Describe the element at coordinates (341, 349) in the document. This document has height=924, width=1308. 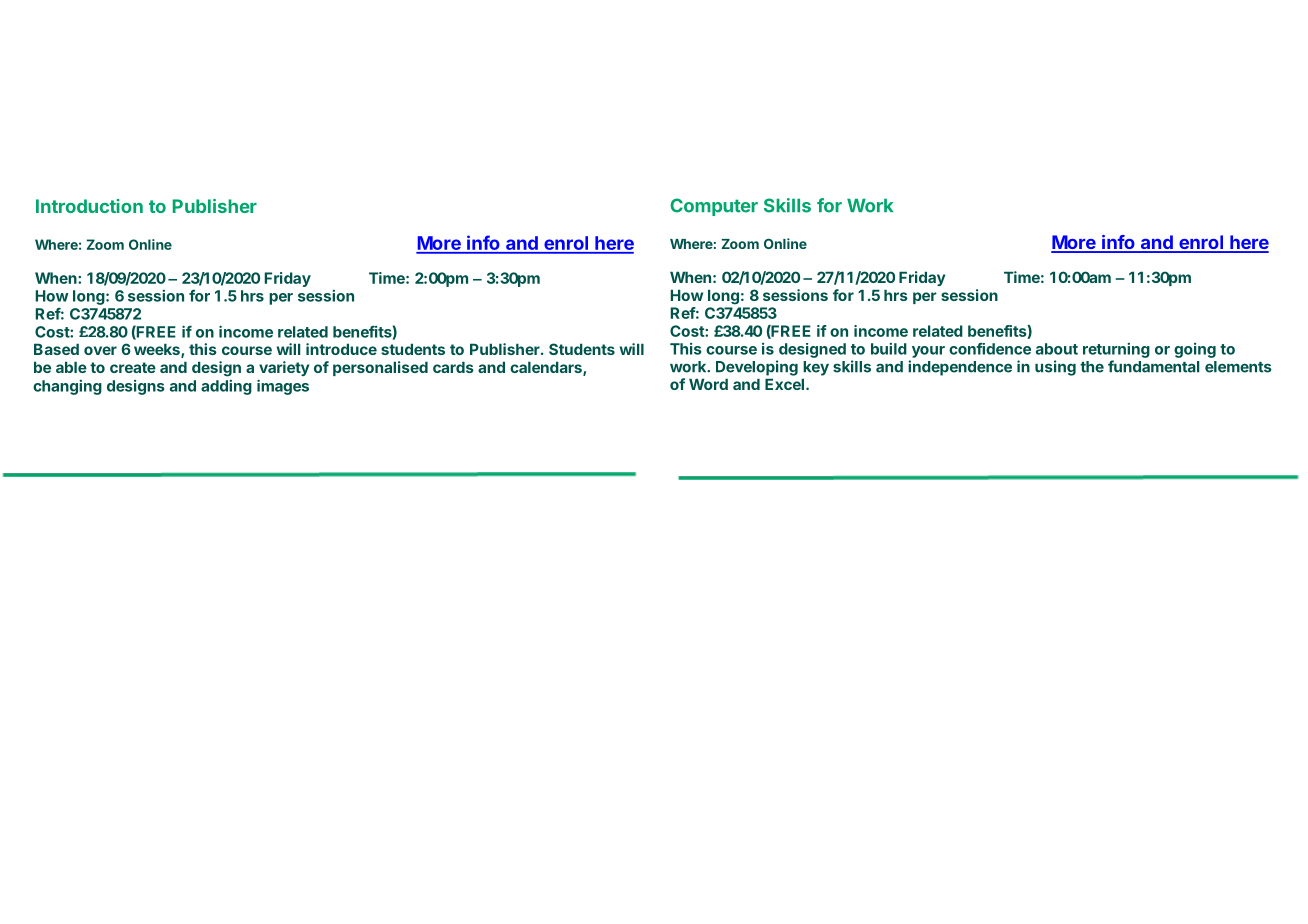
I see `introduce` at that location.
